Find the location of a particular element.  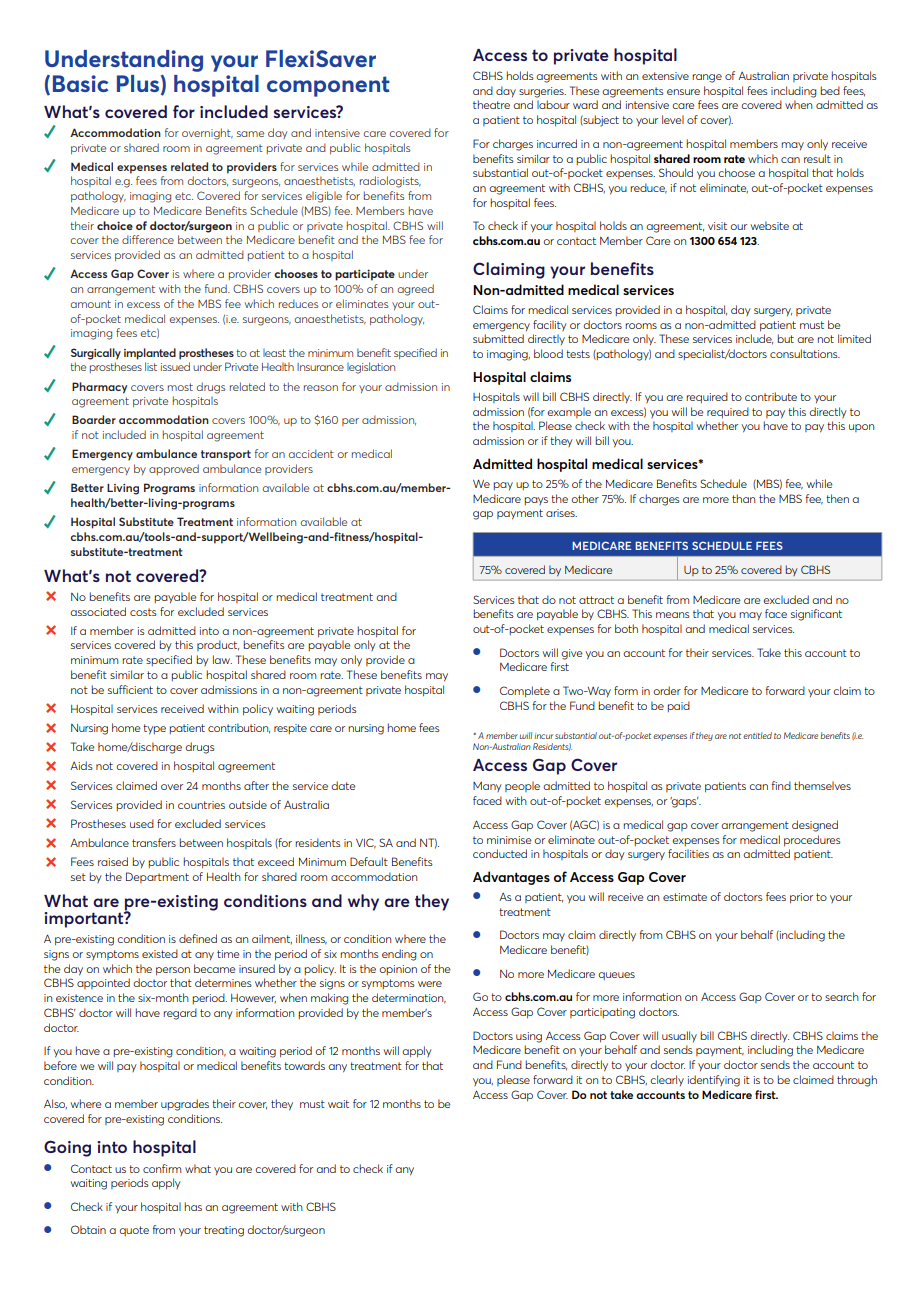

Plus is located at coordinates (138, 83).
